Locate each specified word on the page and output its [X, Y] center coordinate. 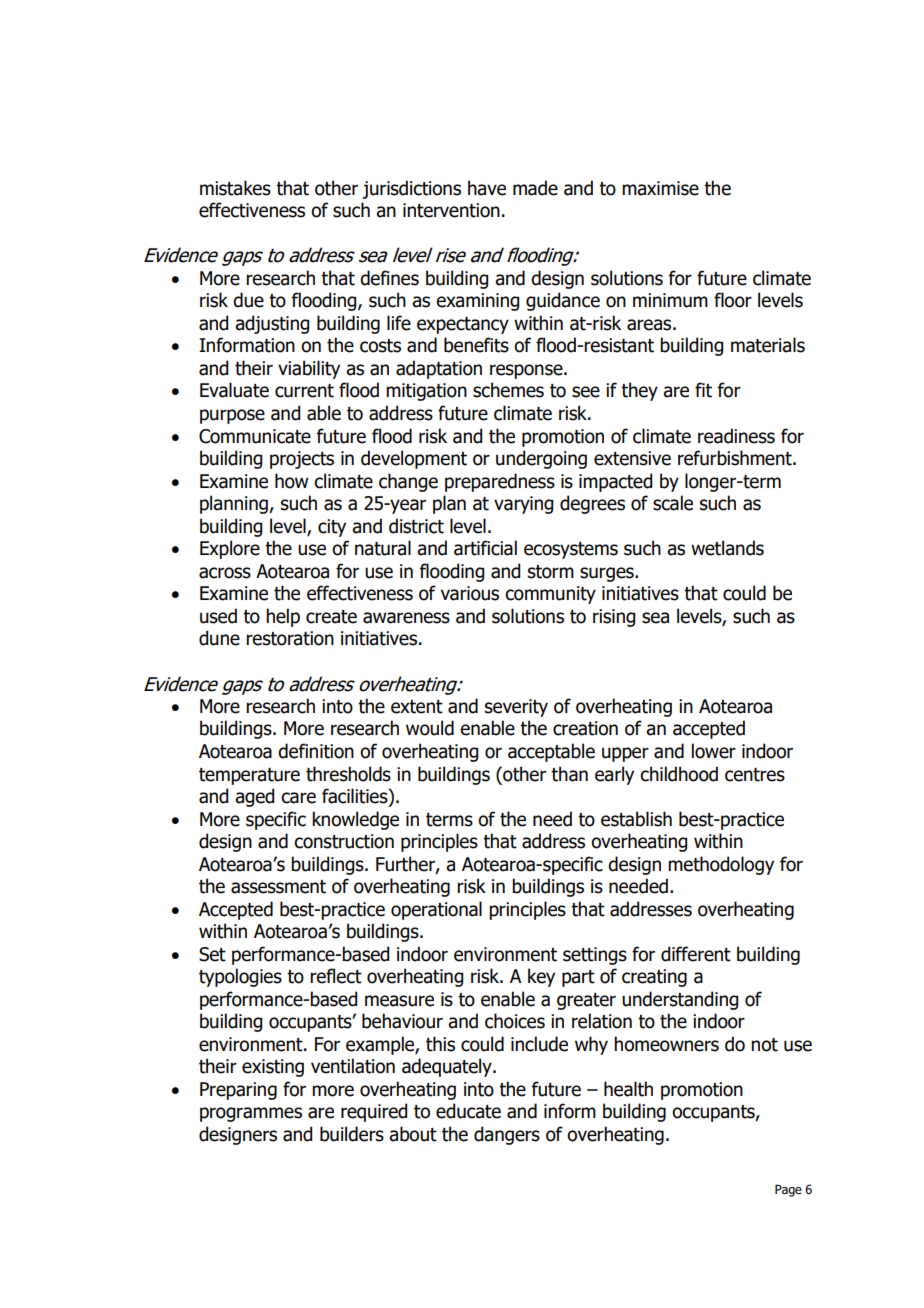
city [332, 528]
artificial [485, 548]
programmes [251, 1114]
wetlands [727, 548]
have [487, 188]
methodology [721, 865]
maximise [660, 188]
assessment [278, 887]
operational [436, 910]
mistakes [235, 188]
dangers [507, 1135]
